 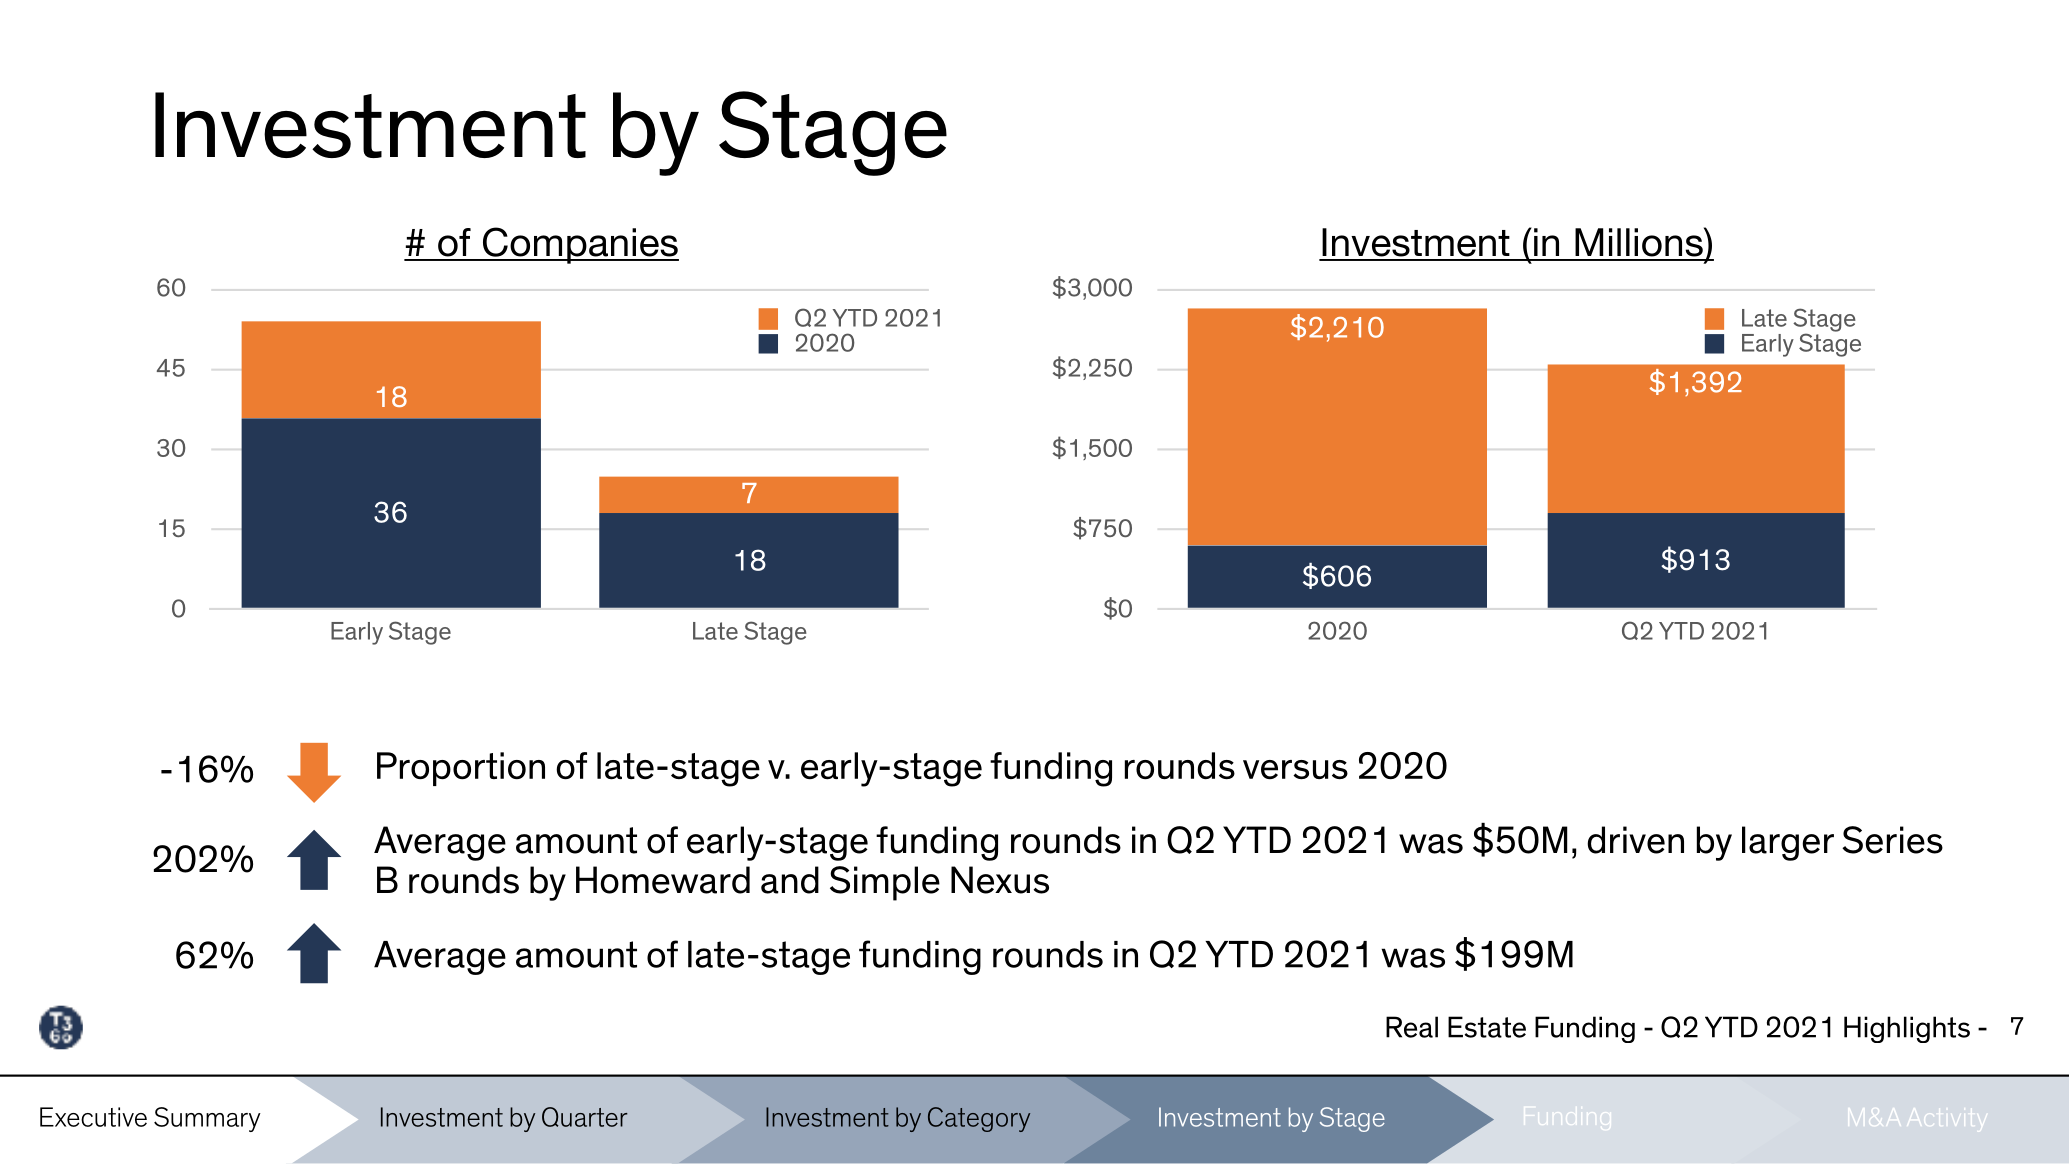 I want to click on driven, so click(x=1635, y=840).
